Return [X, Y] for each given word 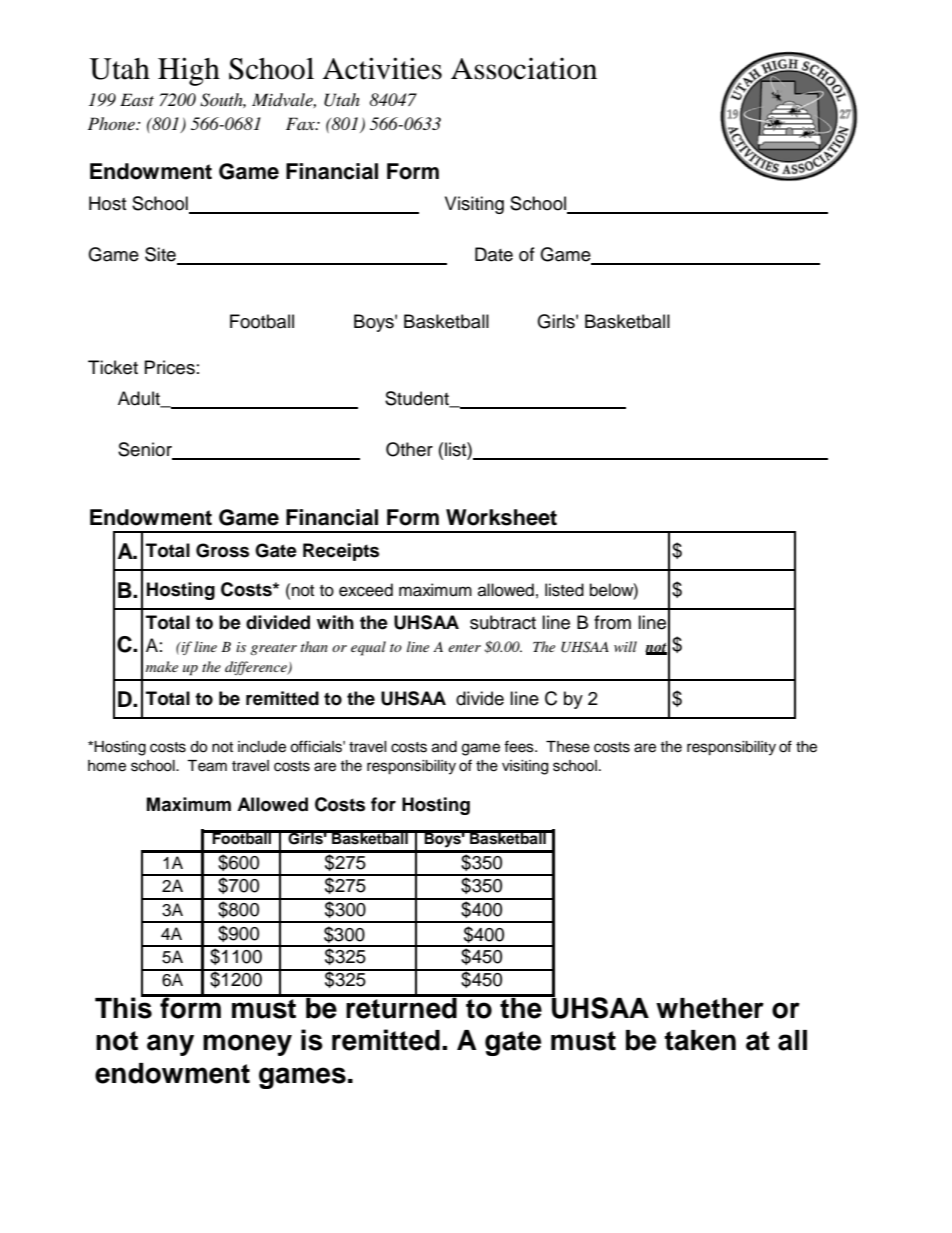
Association [524, 68]
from [612, 622]
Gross [222, 550]
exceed [366, 590]
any [170, 1045]
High [189, 71]
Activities [382, 68]
